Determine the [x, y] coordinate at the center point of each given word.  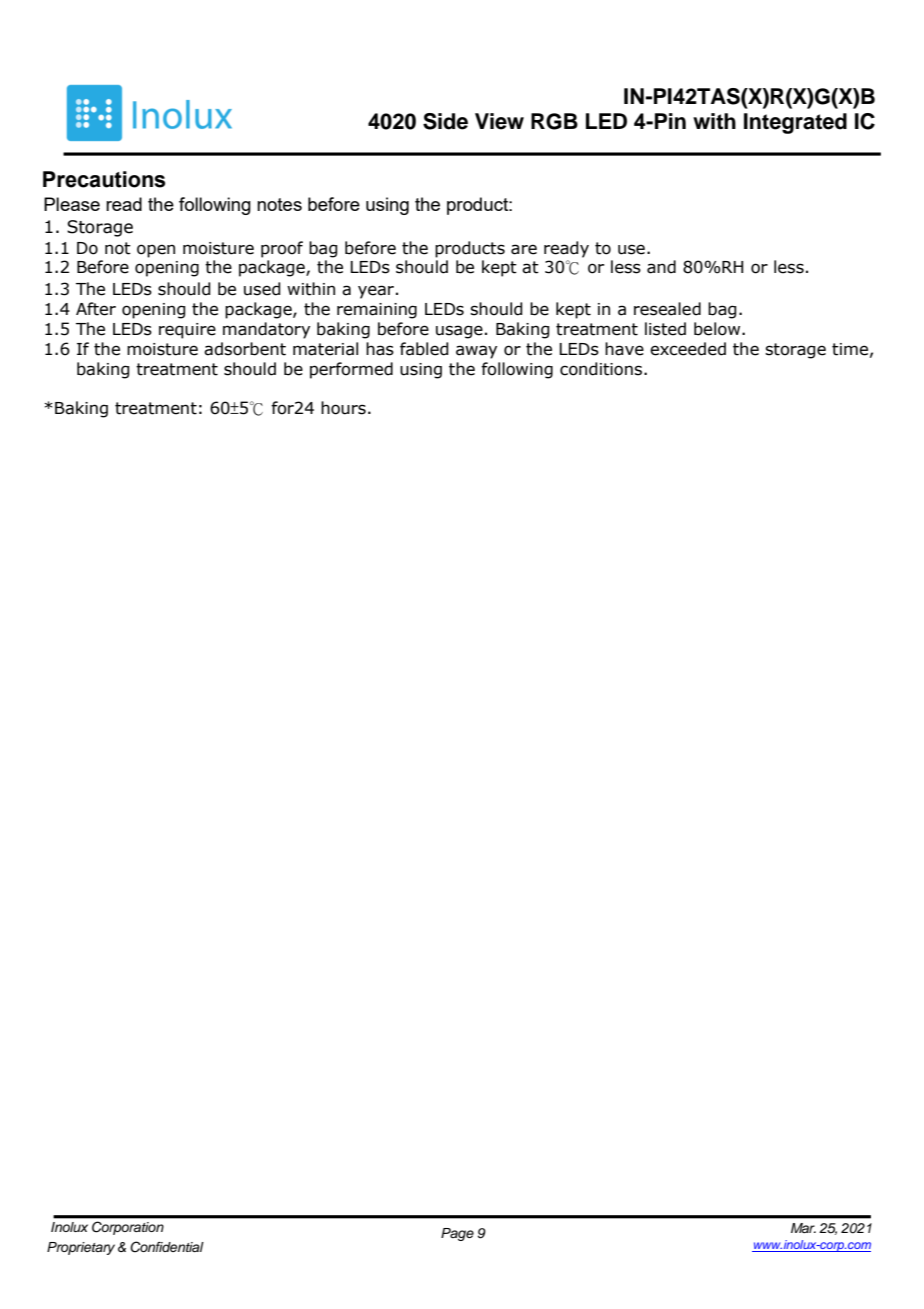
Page [457, 1234]
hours [343, 408]
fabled [424, 349]
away [476, 352]
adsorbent [245, 349]
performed [351, 370]
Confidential [167, 1247]
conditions [601, 369]
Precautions [104, 179]
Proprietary [81, 1248]
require [187, 331]
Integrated [795, 123]
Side [445, 121]
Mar [803, 1228]
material [325, 349]
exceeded [688, 349]
